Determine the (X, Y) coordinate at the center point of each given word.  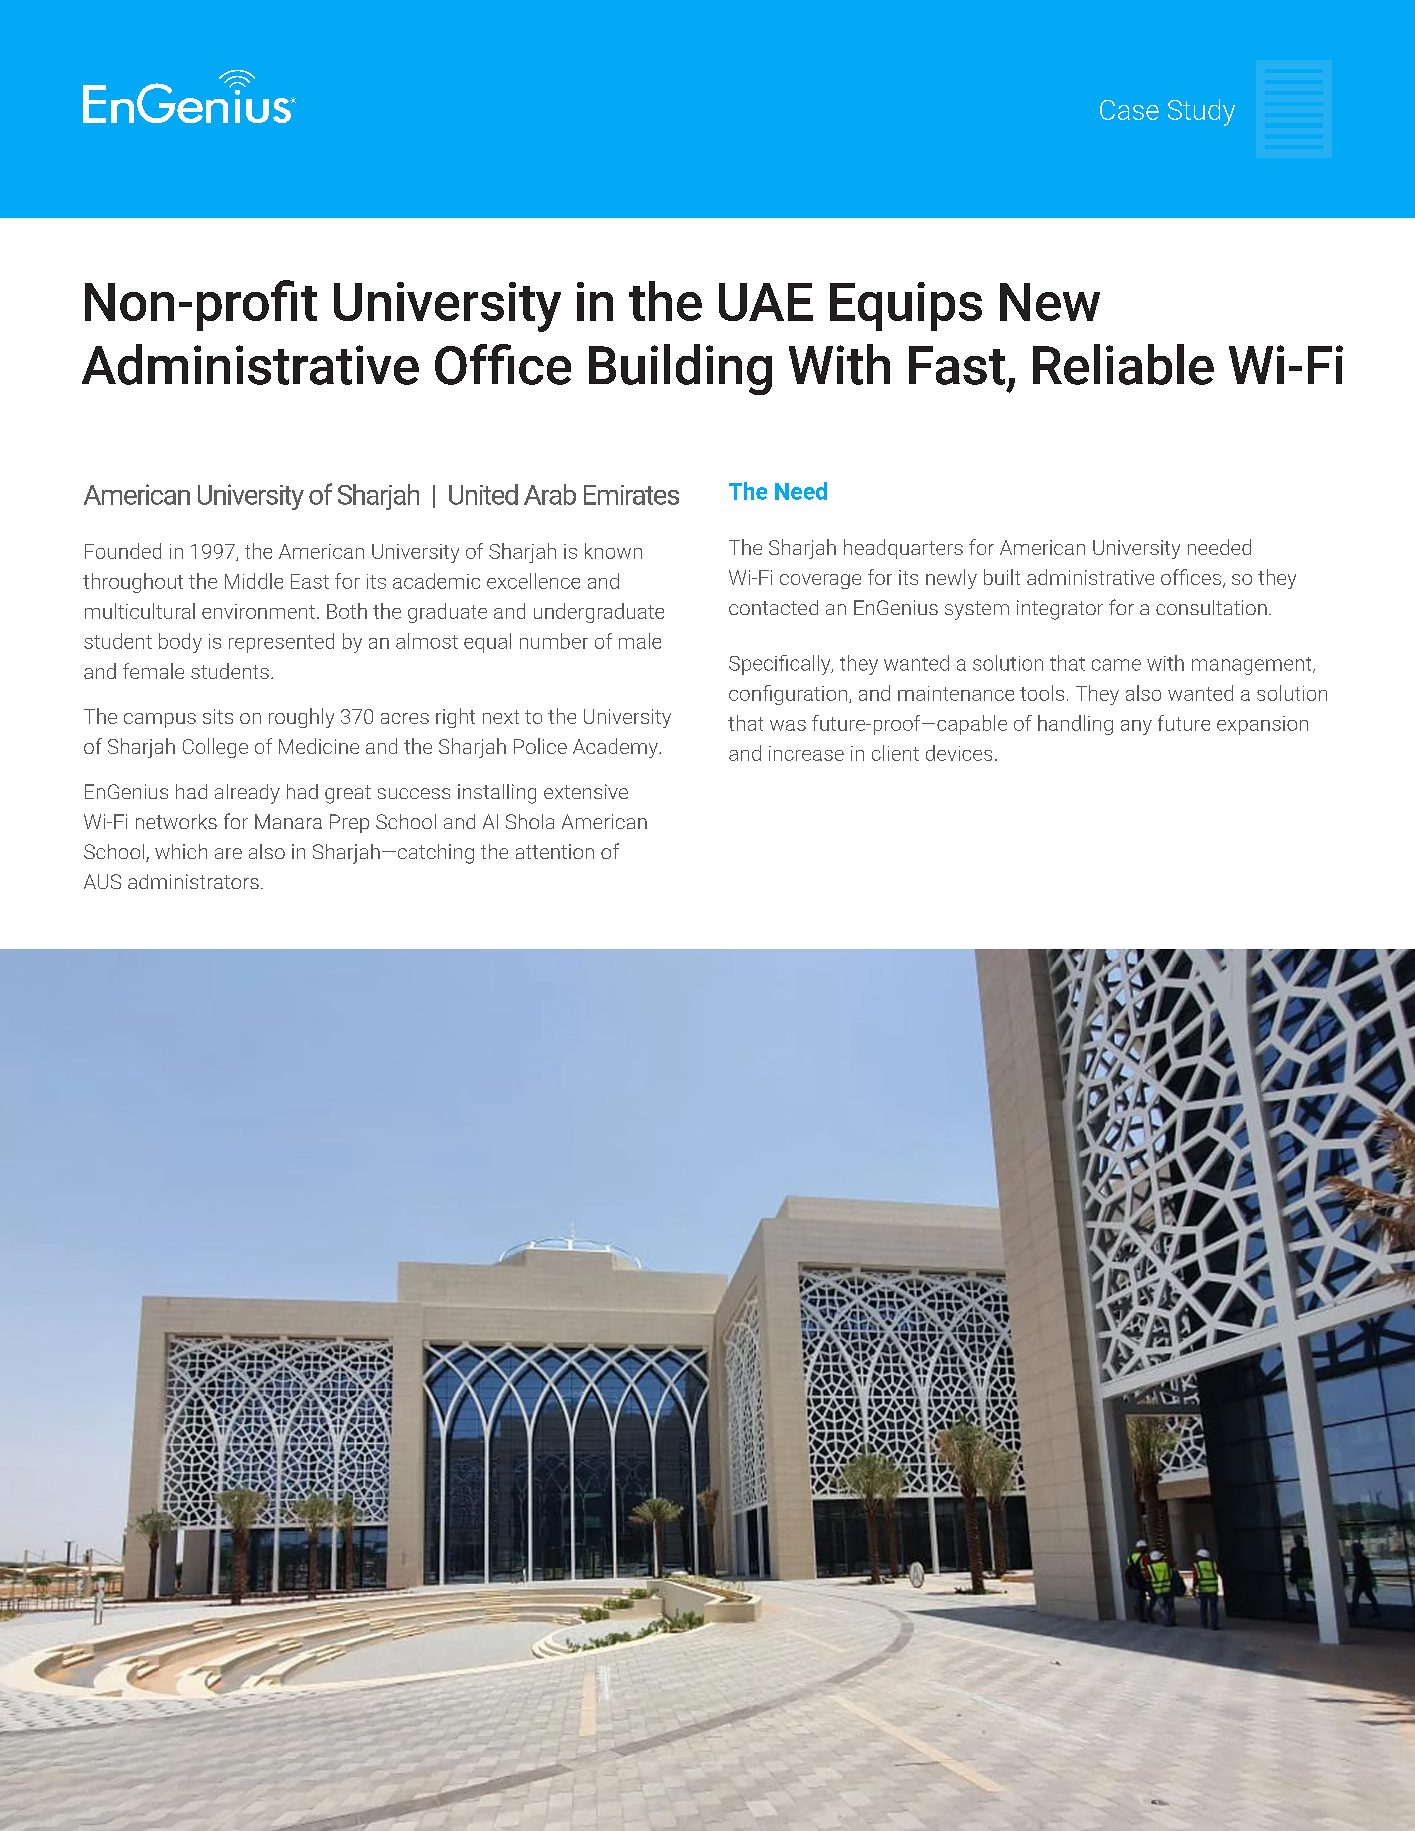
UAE (766, 302)
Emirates (631, 495)
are (228, 853)
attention (555, 851)
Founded (123, 551)
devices (959, 753)
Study (1201, 112)
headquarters (903, 549)
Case (1129, 110)
